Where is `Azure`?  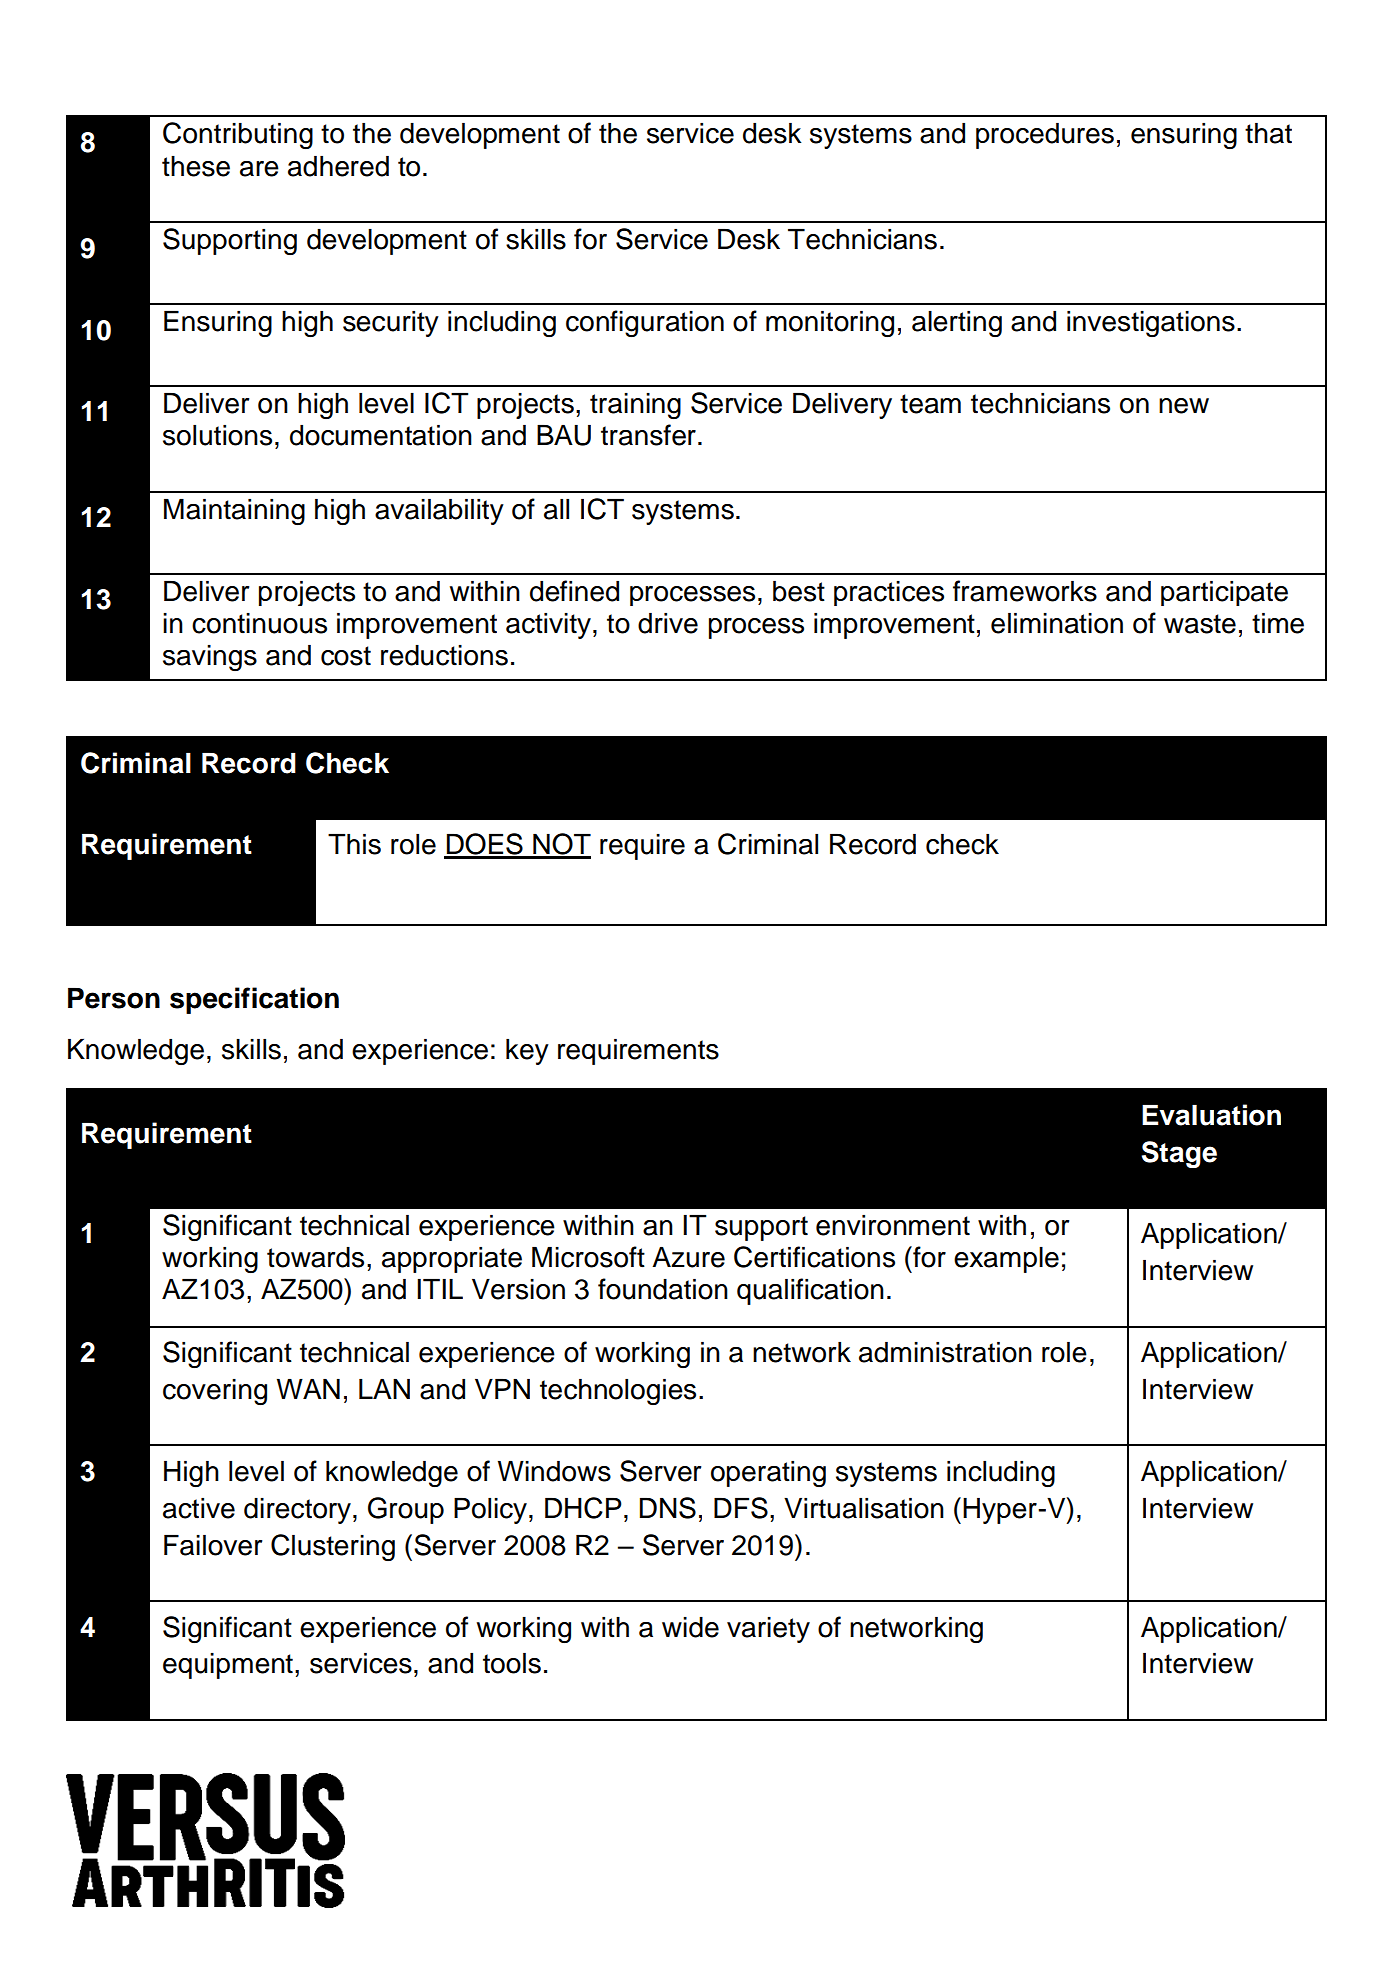
Azure is located at coordinates (688, 1257).
